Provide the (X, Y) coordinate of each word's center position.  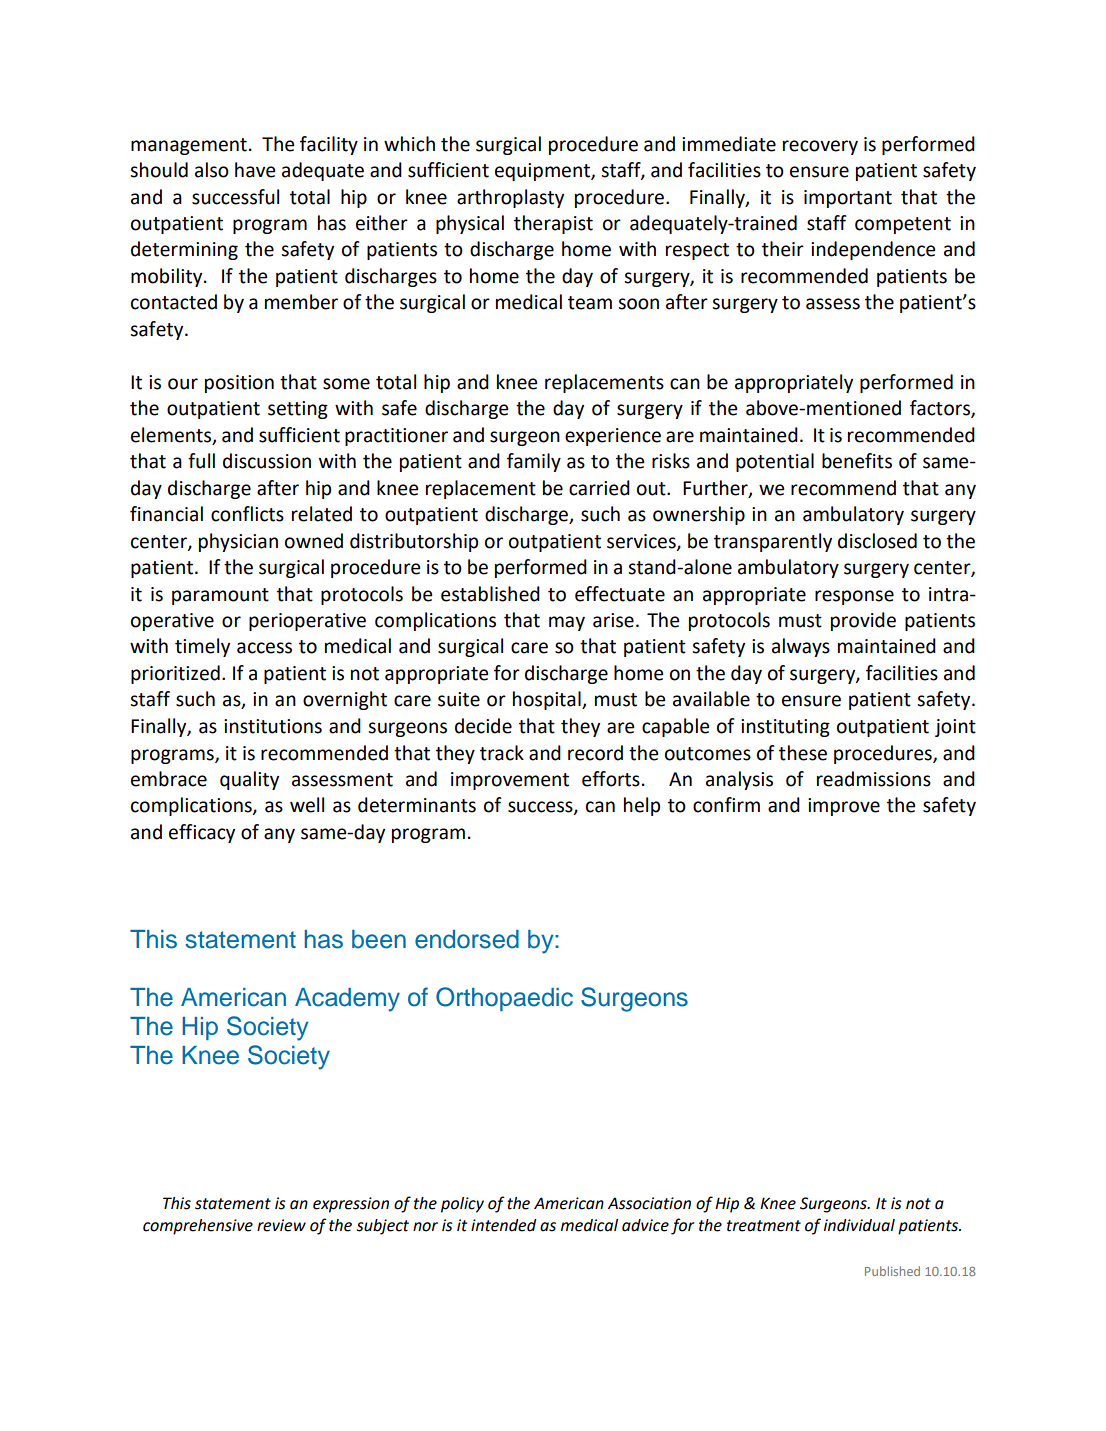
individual (859, 1225)
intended (504, 1225)
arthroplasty (510, 198)
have (255, 170)
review (281, 1225)
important (848, 199)
